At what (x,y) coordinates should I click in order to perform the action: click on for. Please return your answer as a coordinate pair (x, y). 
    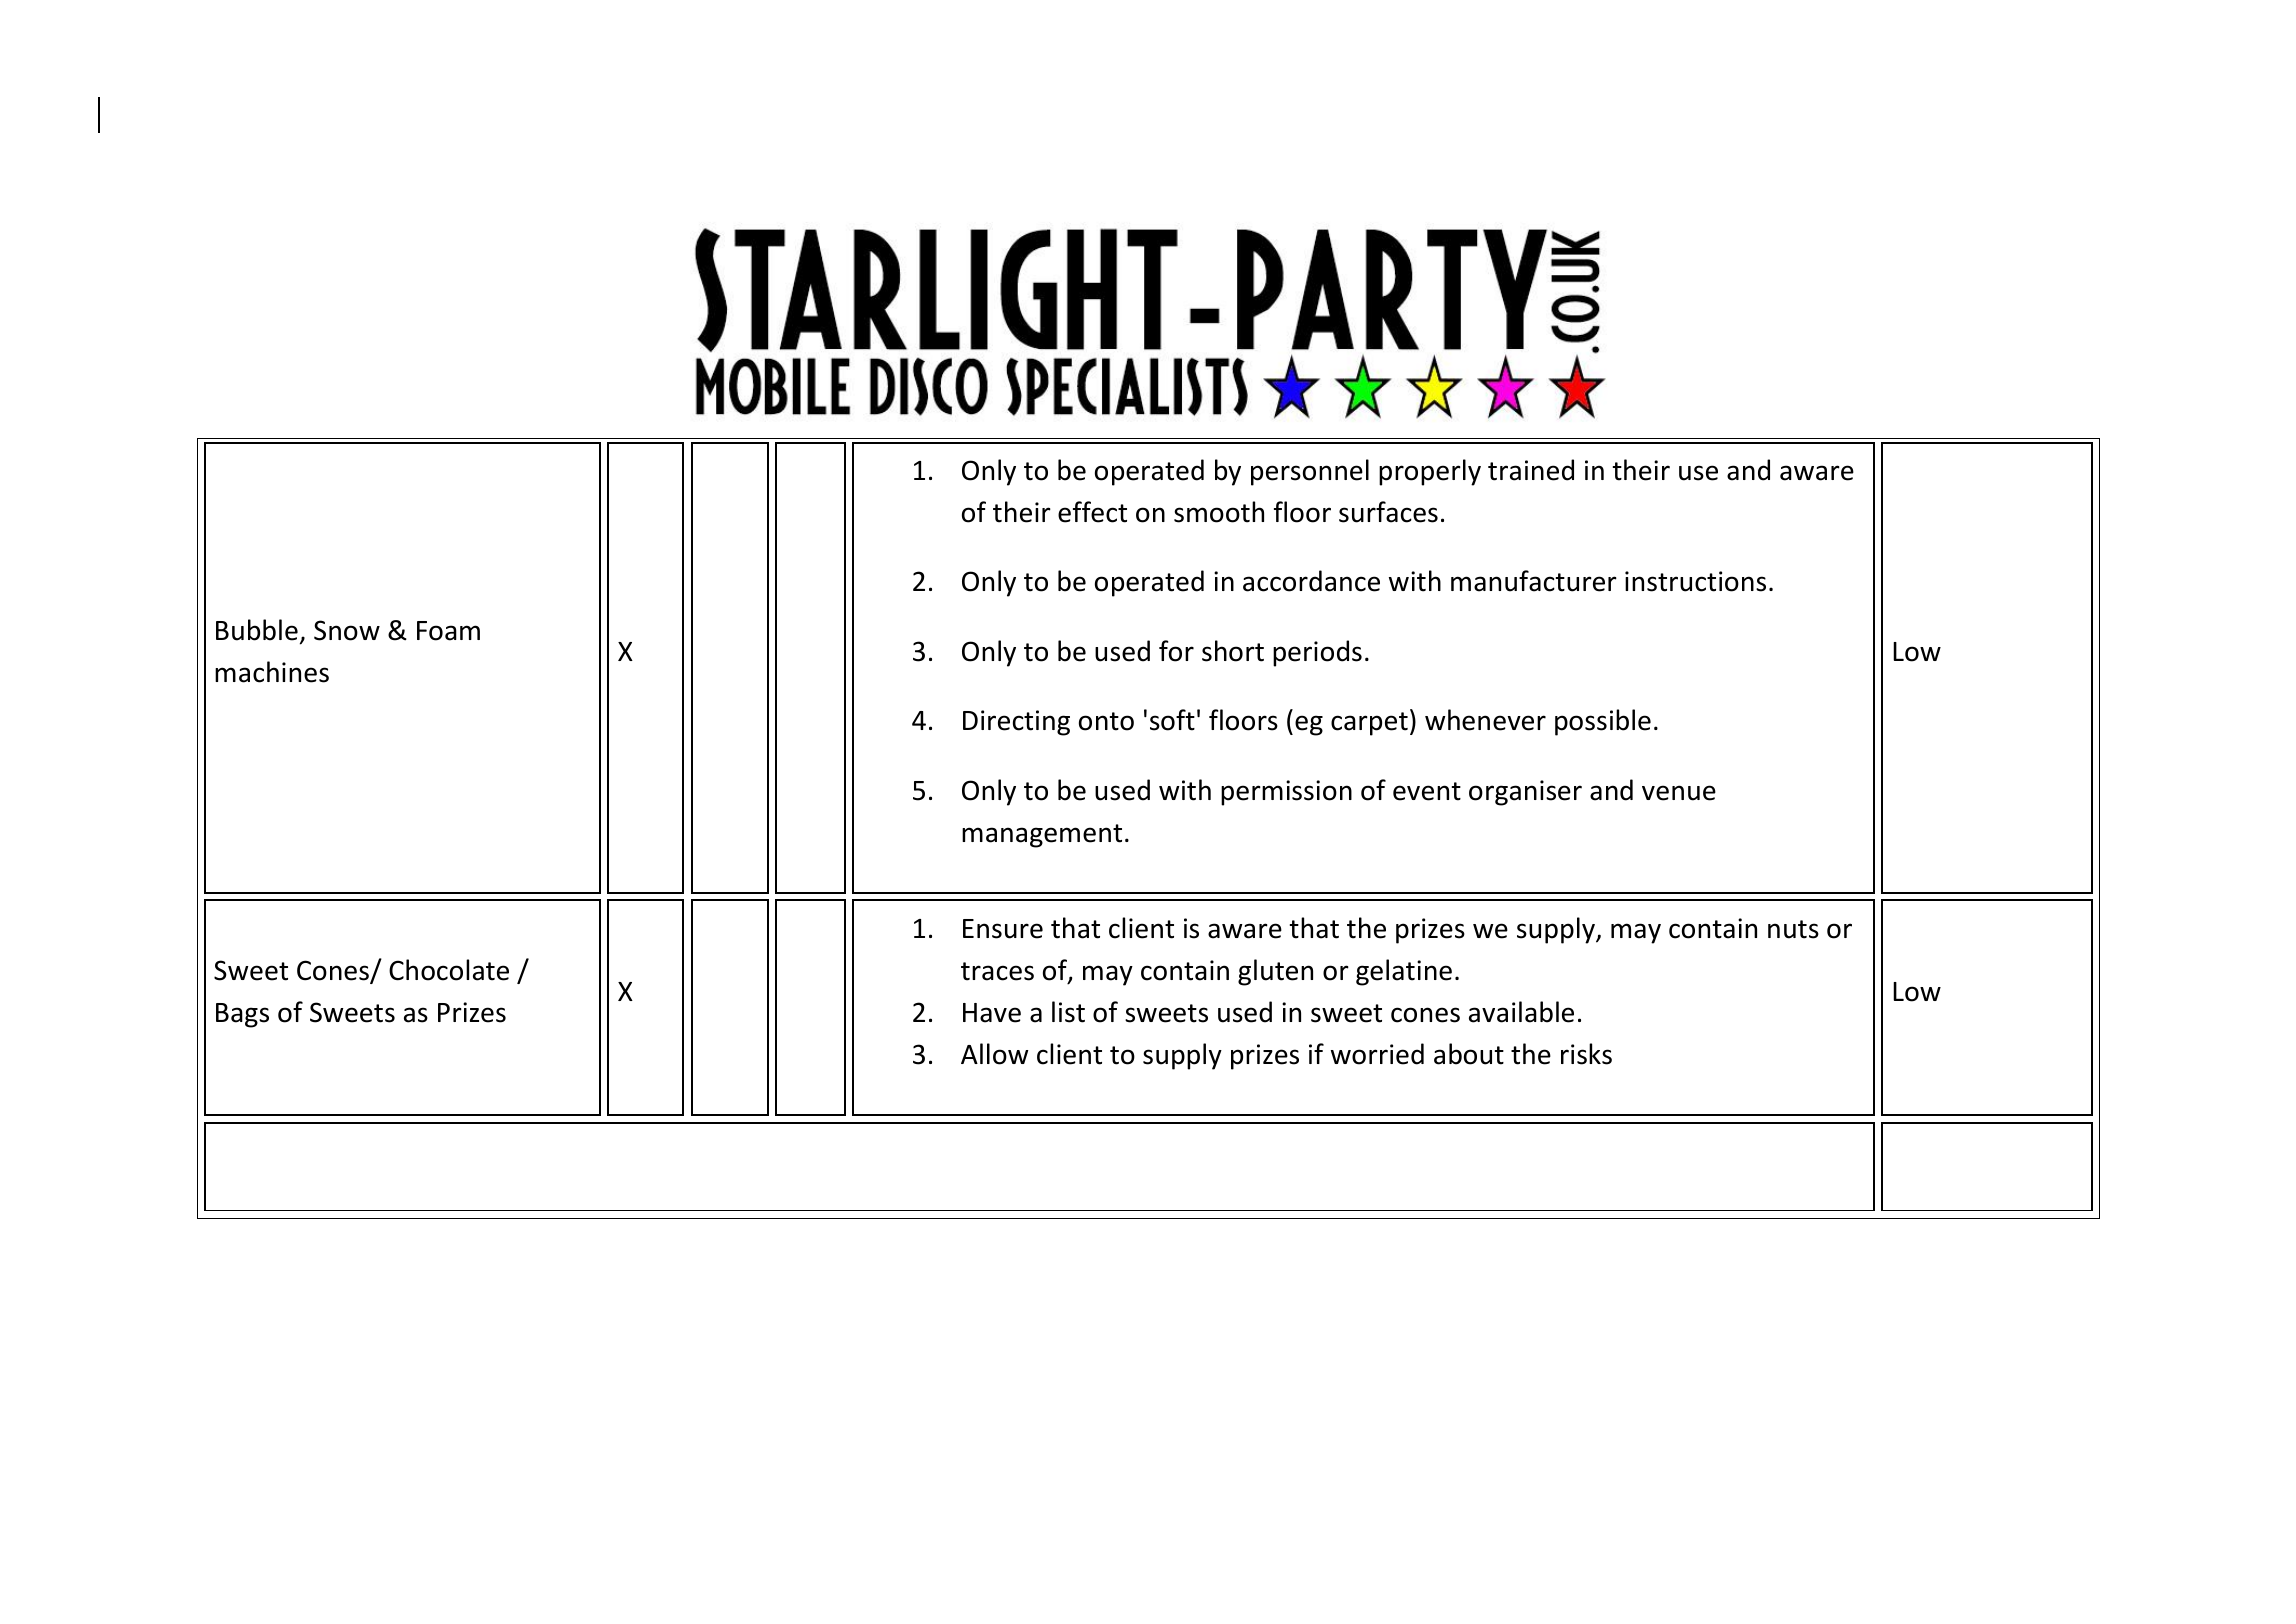
    Looking at the image, I should click on (1176, 651).
